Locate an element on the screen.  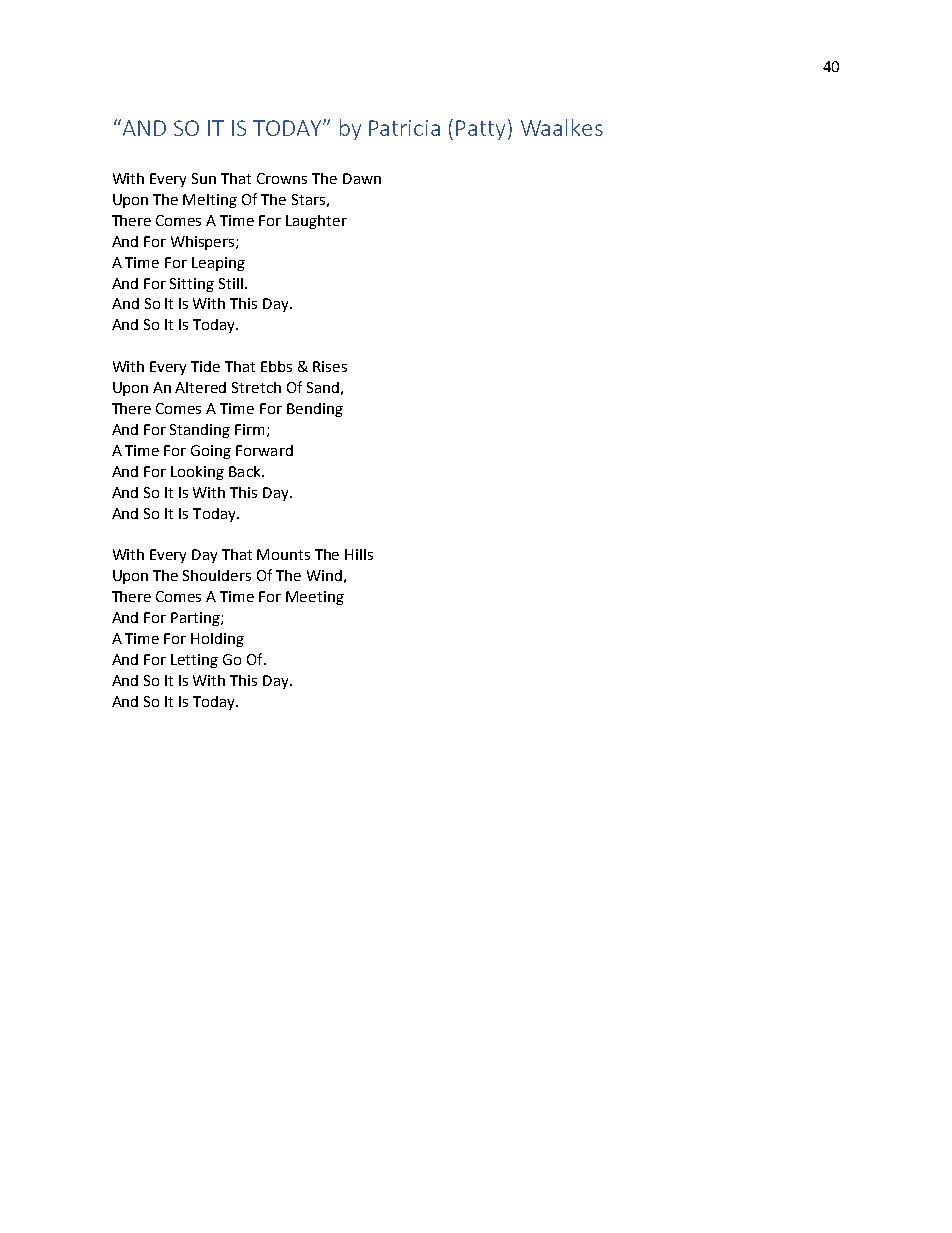
Hills is located at coordinates (359, 554).
